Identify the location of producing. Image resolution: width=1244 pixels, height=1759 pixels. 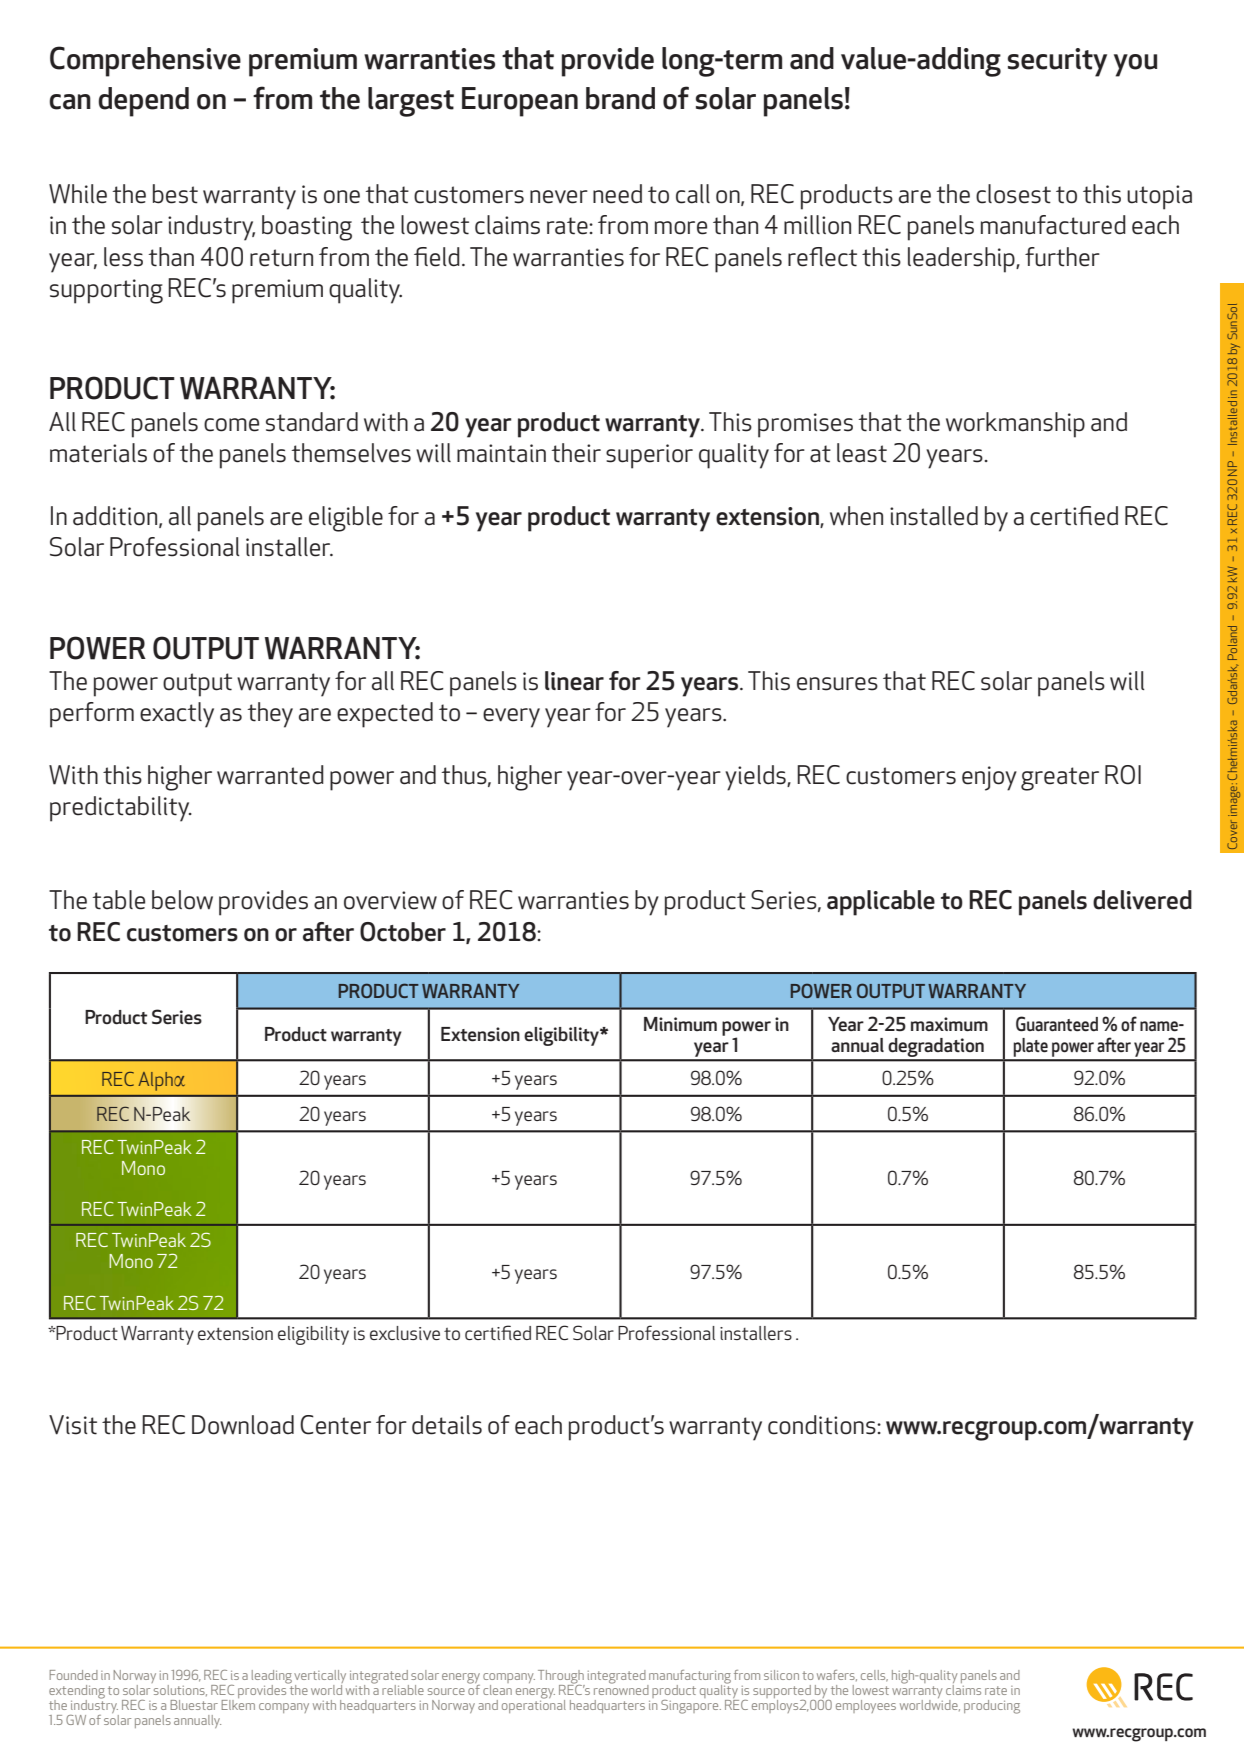
(992, 1707).
